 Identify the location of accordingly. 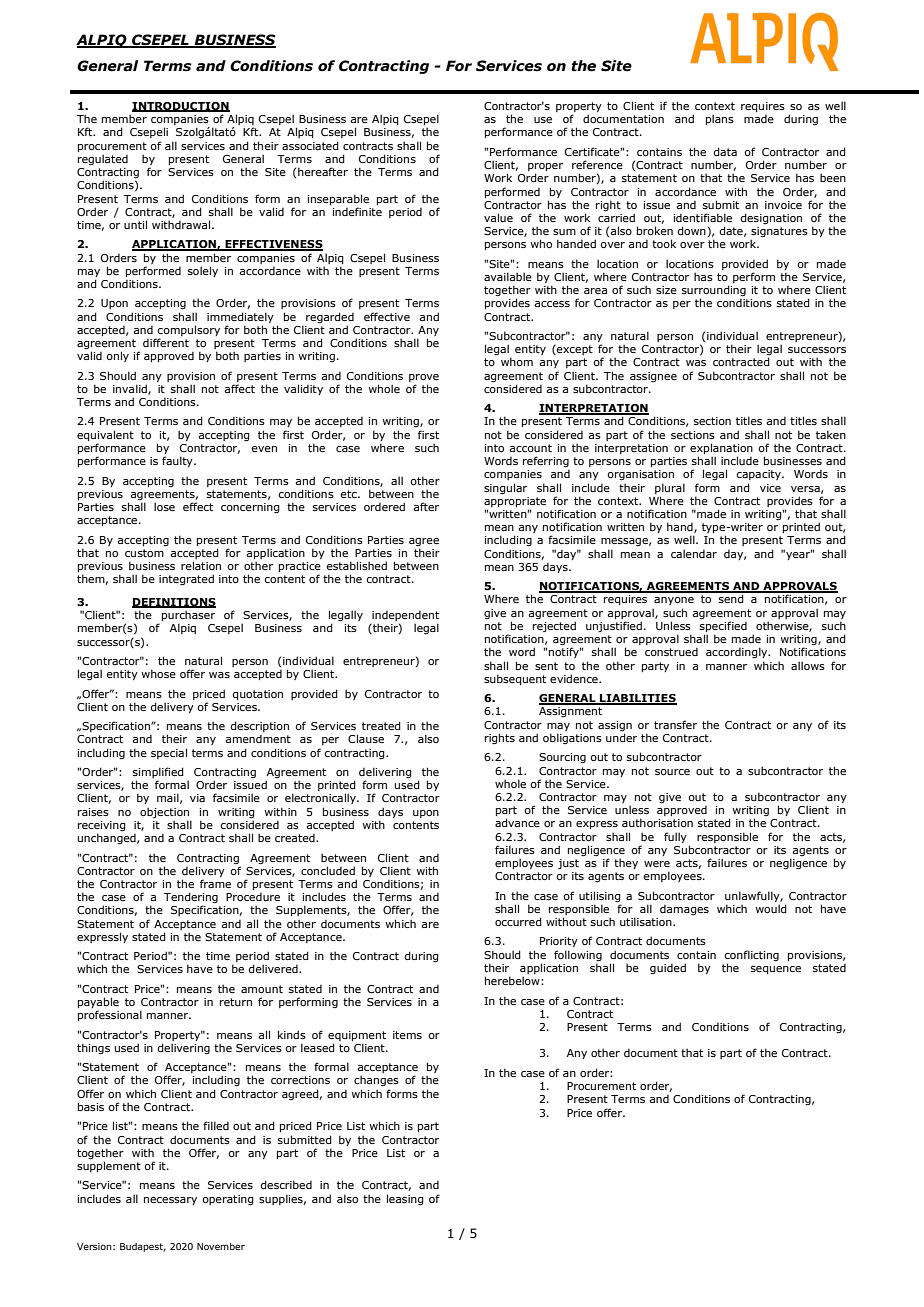
(738, 652).
